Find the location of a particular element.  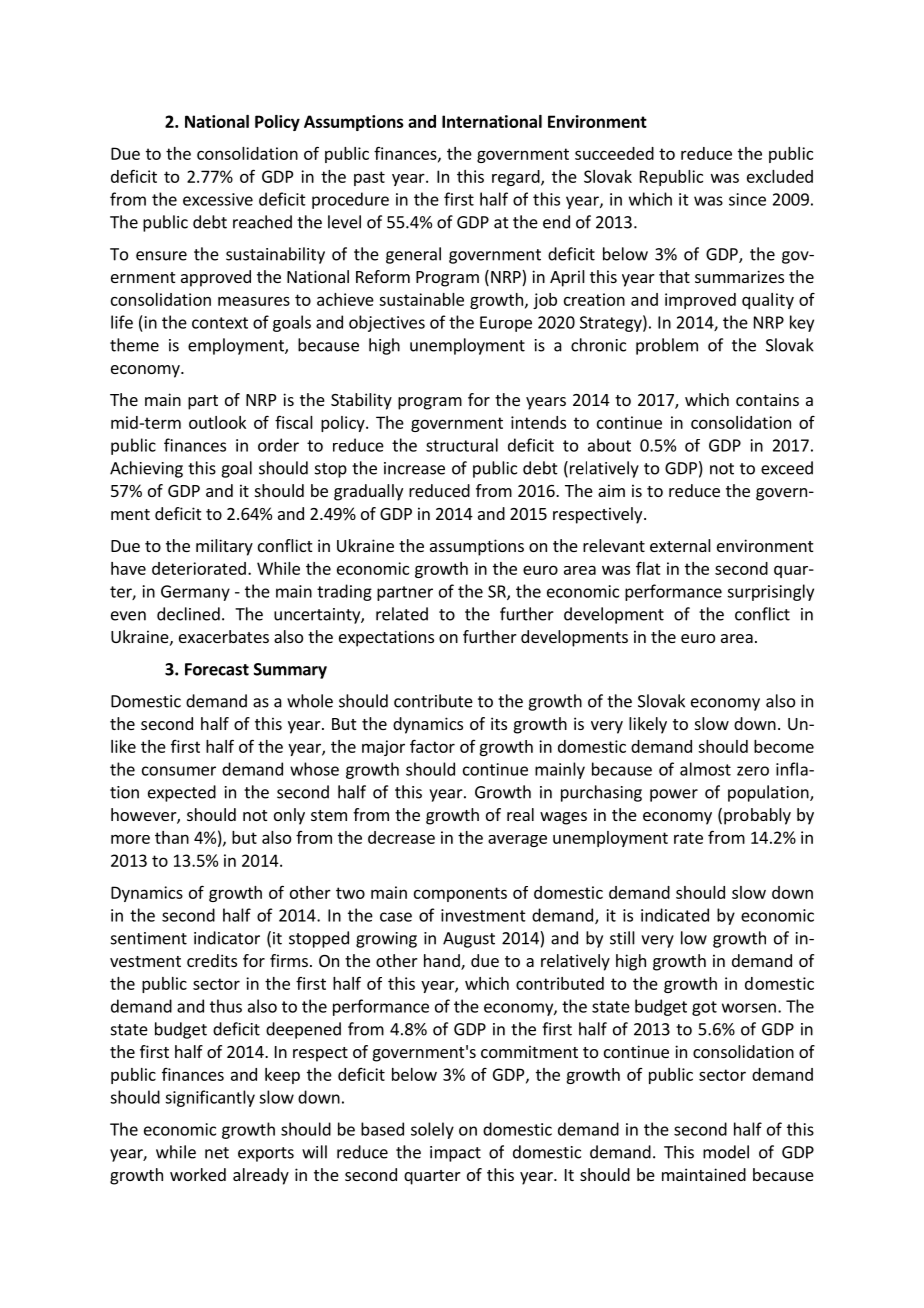

Forecast is located at coordinates (217, 669).
